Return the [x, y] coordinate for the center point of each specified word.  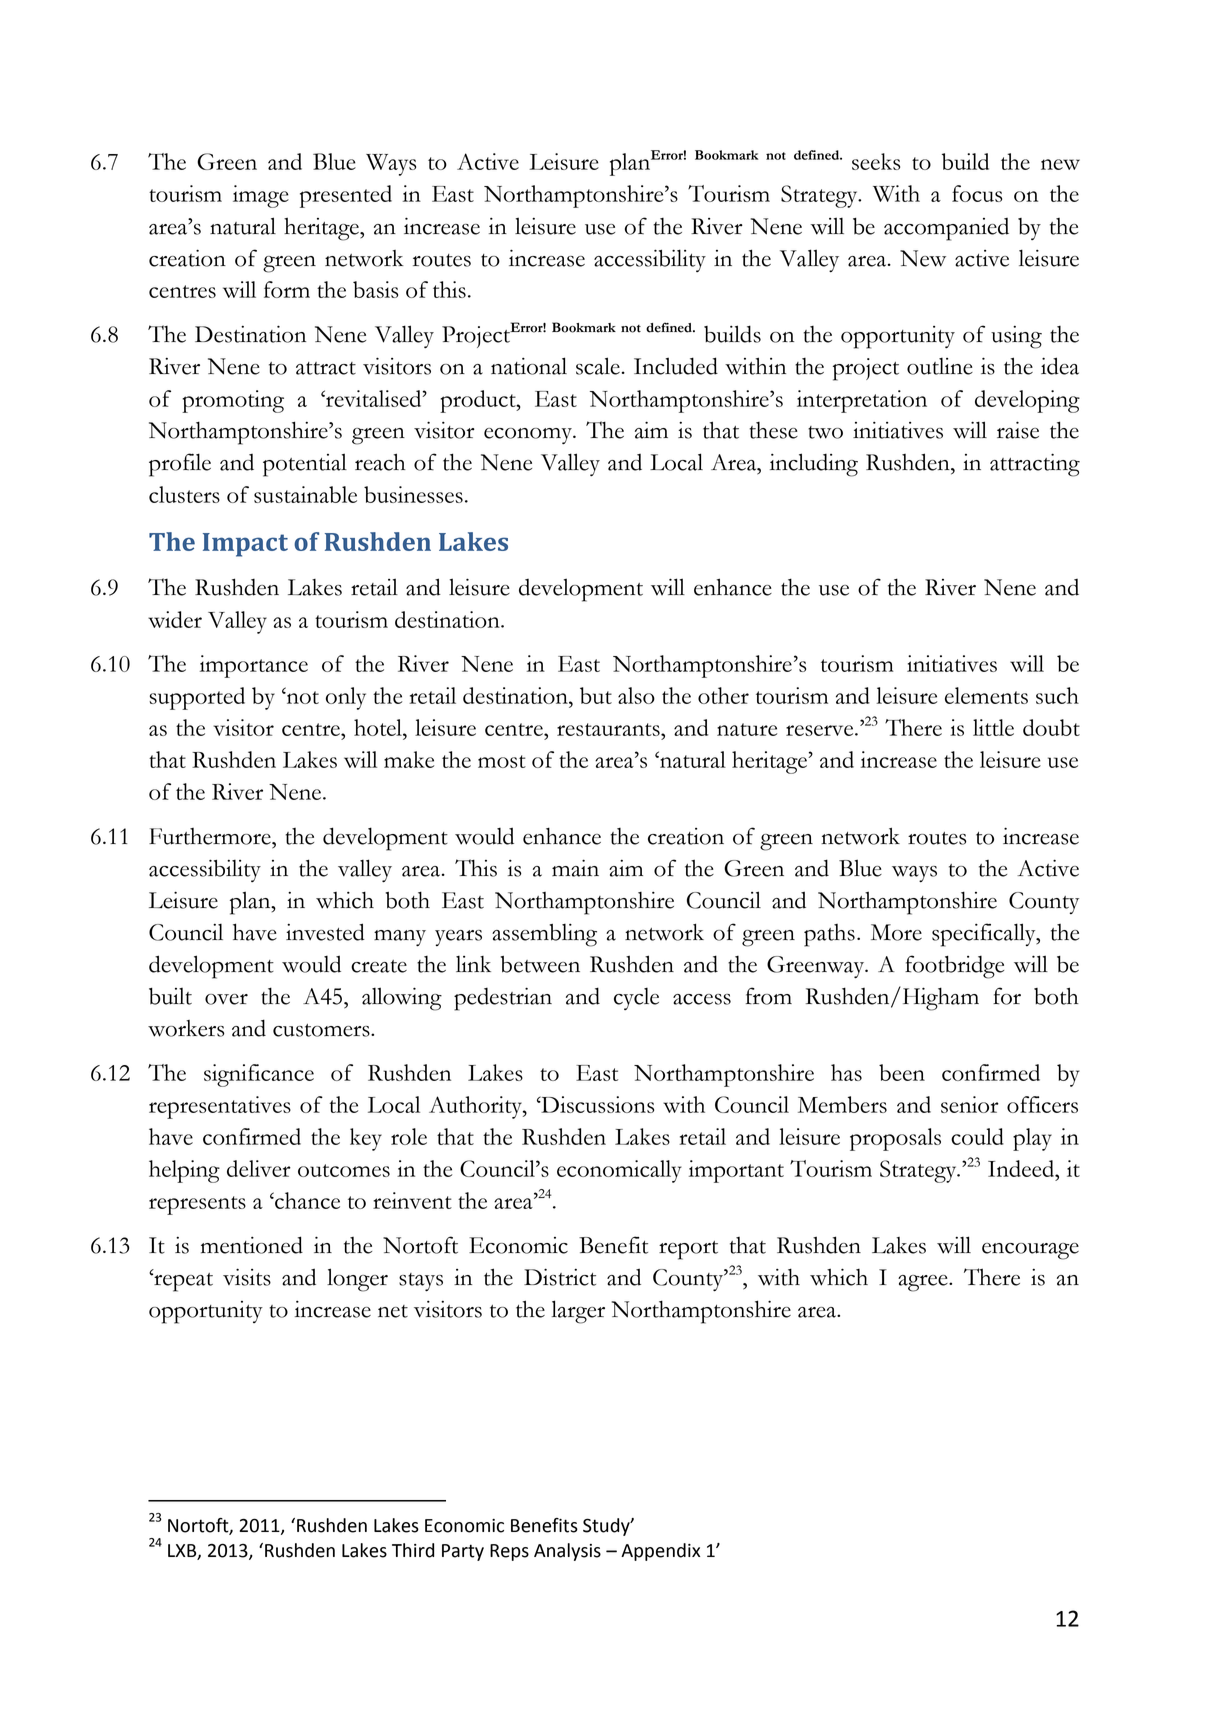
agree [924, 1283]
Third [413, 1550]
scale [599, 366]
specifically [985, 935]
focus [977, 193]
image [261, 196]
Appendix [660, 1552]
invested [325, 932]
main [575, 868]
